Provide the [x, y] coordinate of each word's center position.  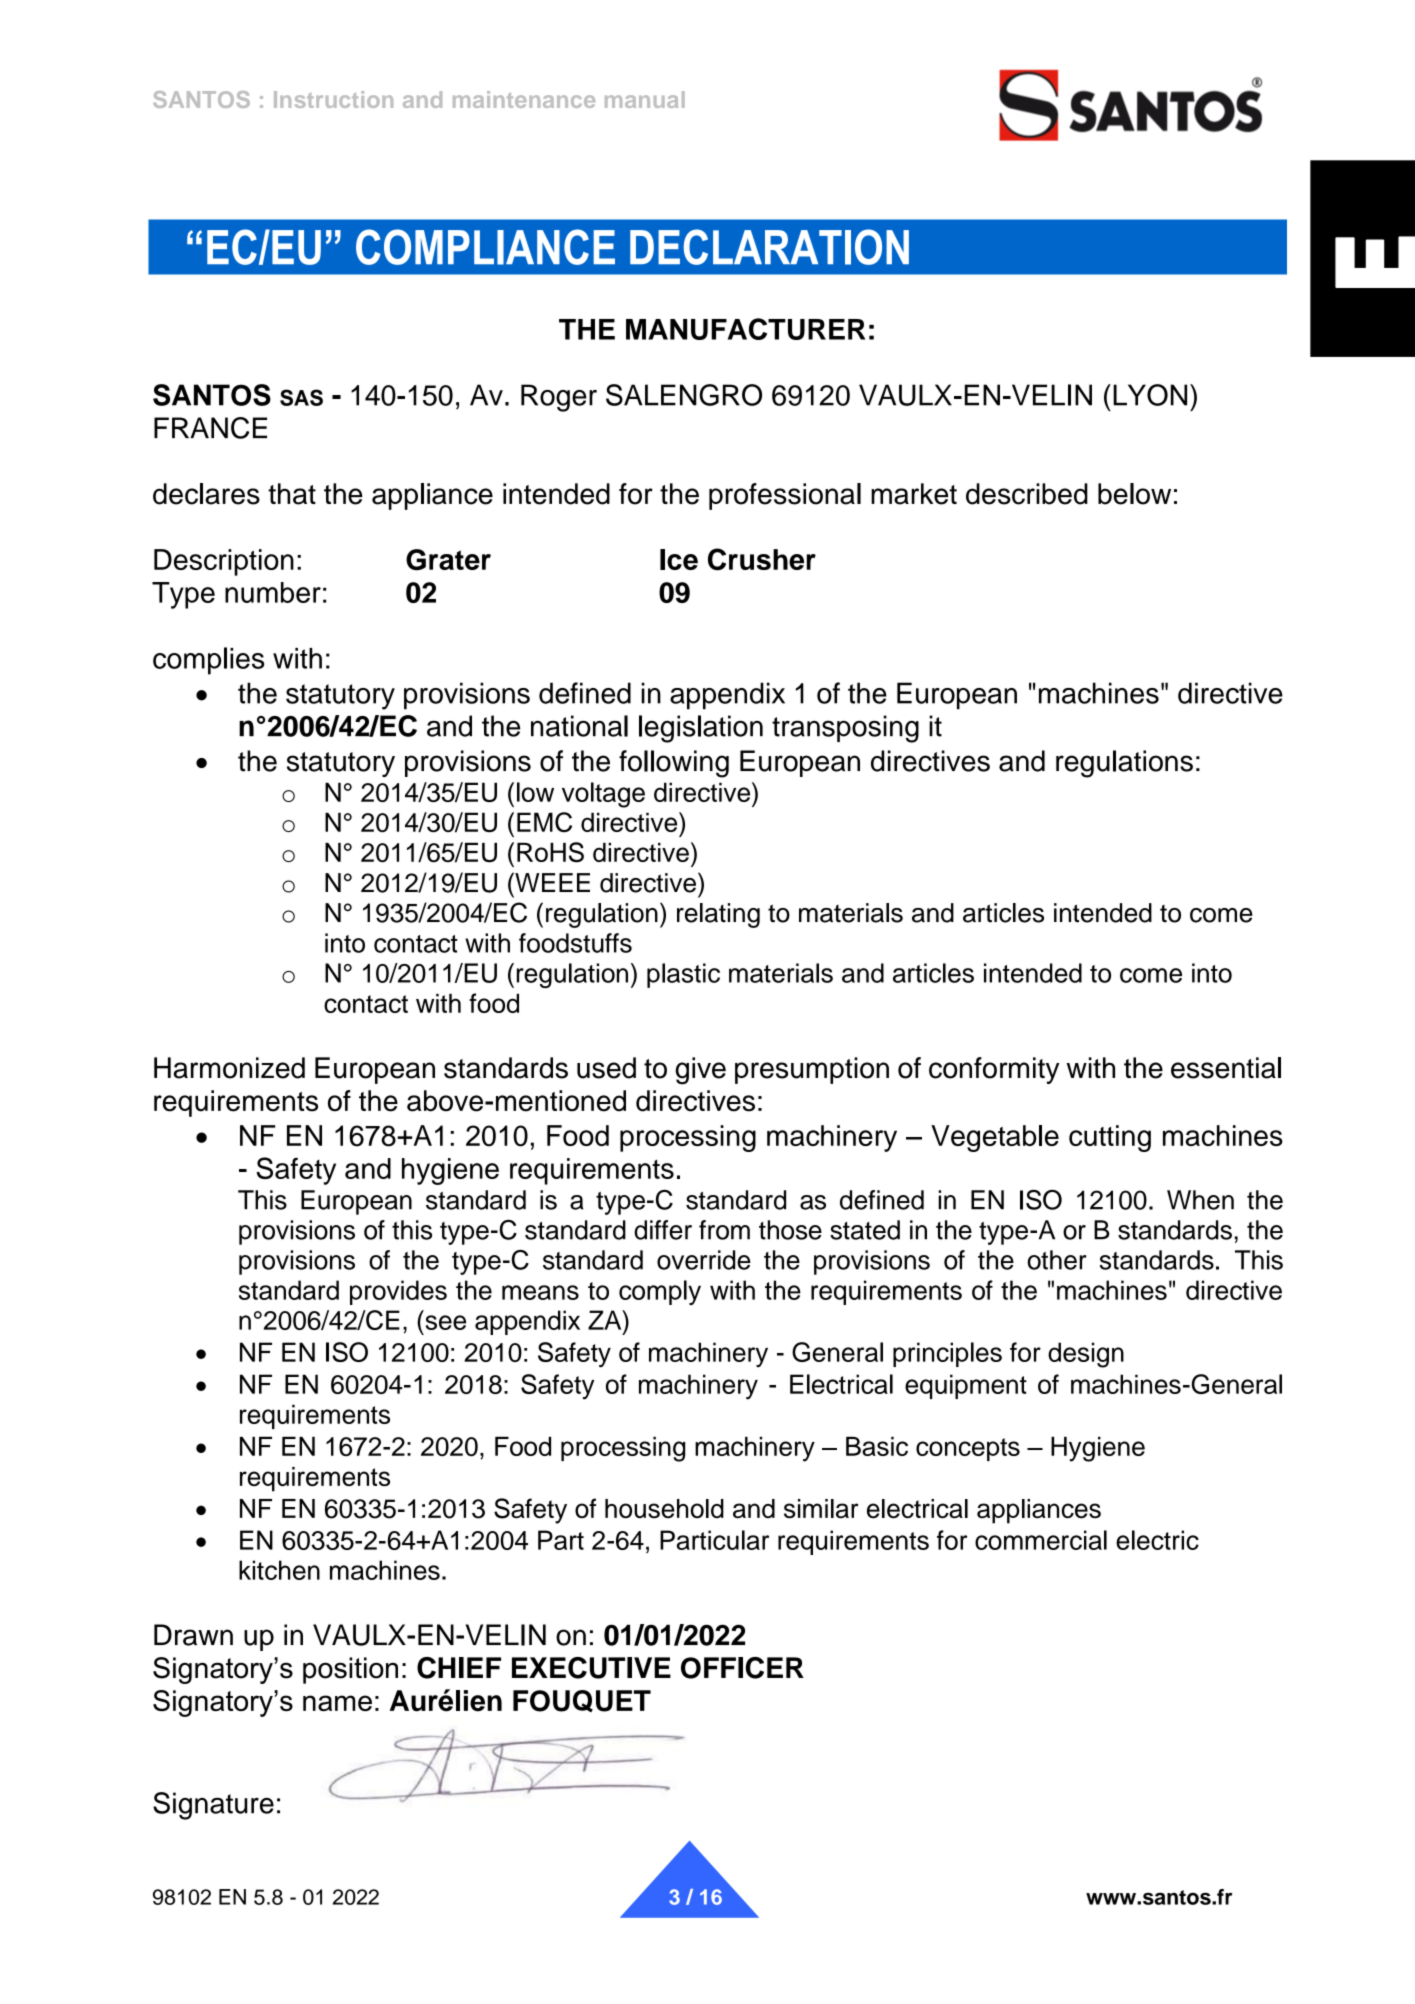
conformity [994, 1070]
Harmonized [229, 1068]
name [337, 1703]
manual [645, 99]
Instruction [333, 99]
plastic [683, 975]
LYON [1150, 395]
